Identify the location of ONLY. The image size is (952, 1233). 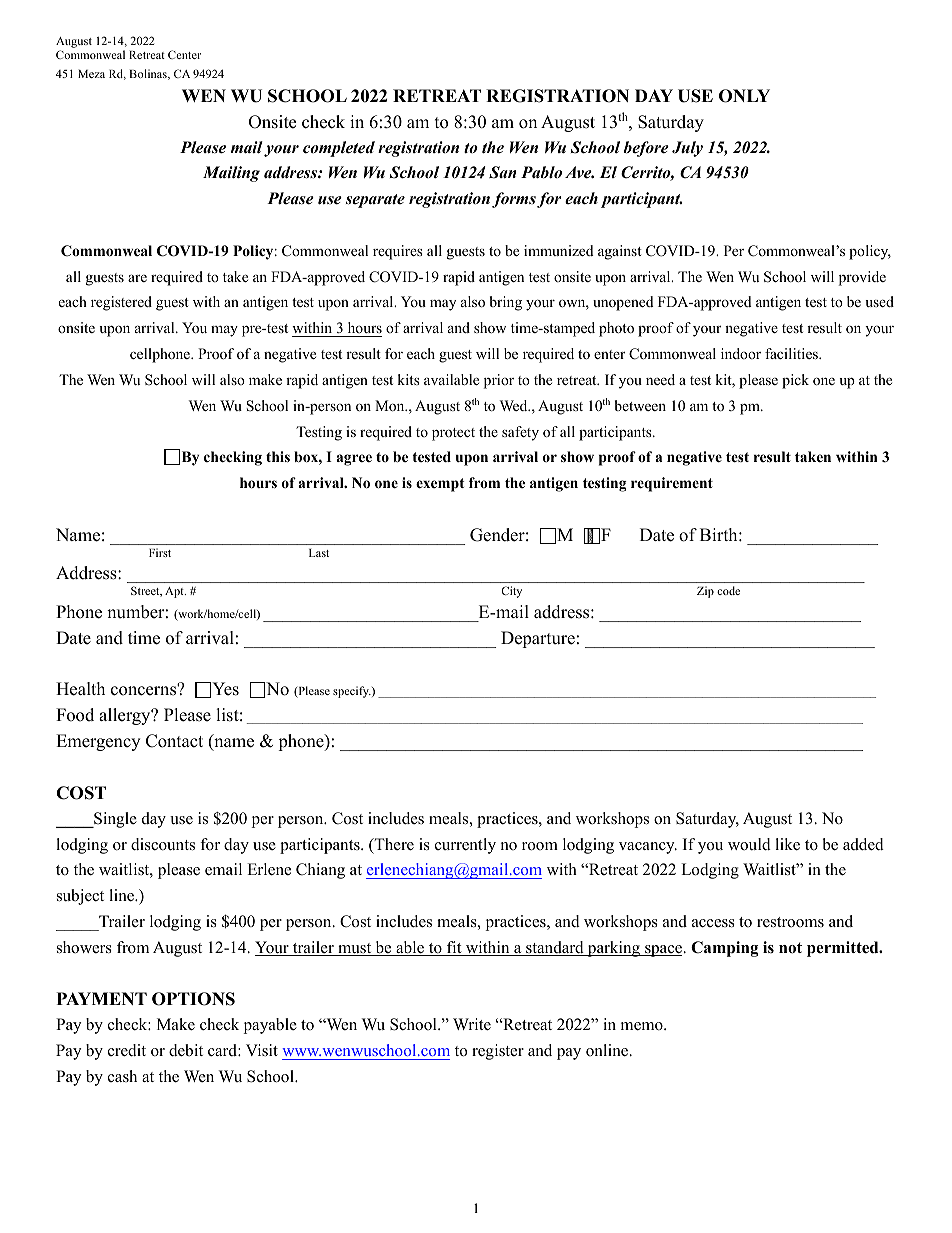
(744, 96).
